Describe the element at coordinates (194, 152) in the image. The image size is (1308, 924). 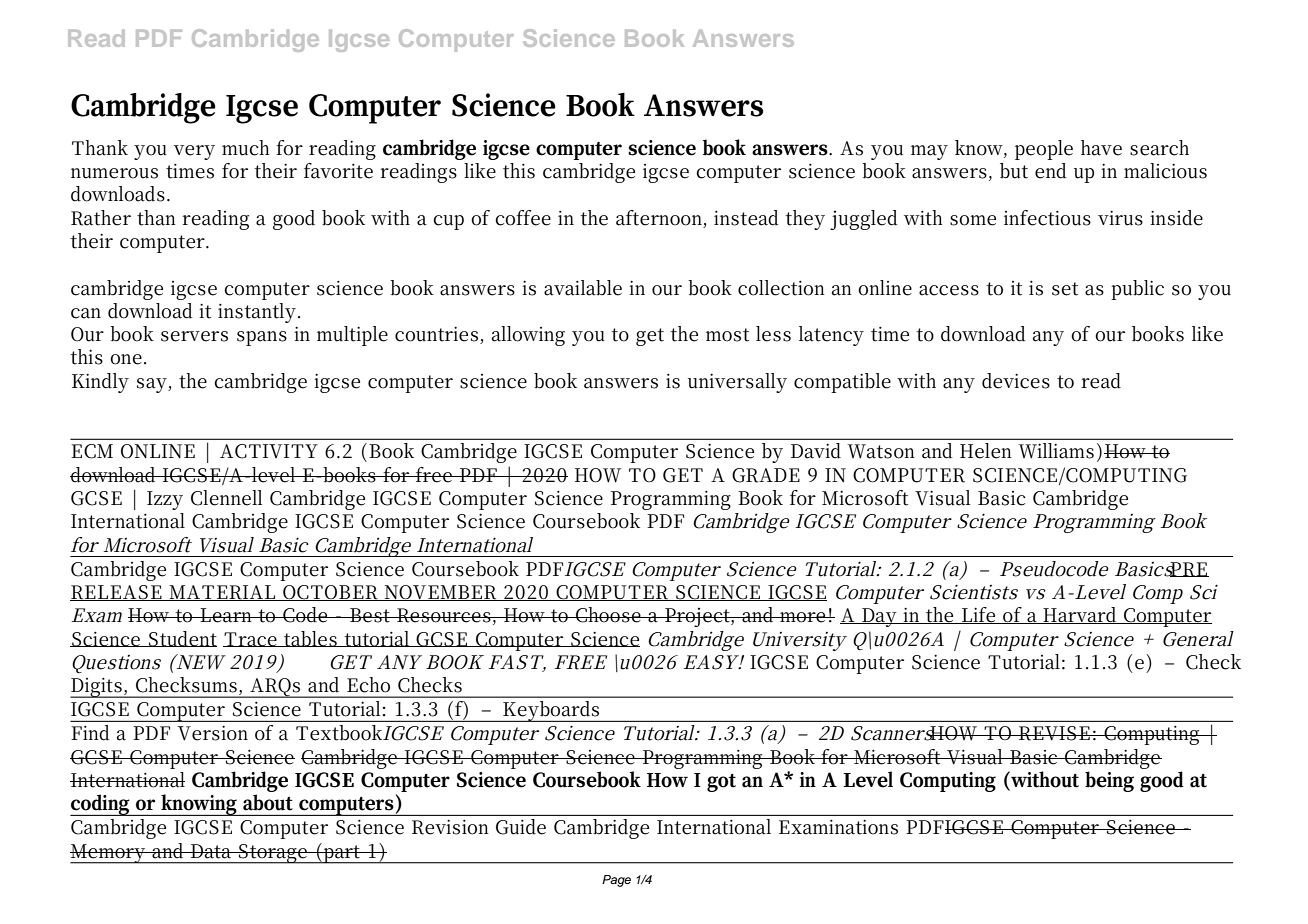
I see `very` at that location.
